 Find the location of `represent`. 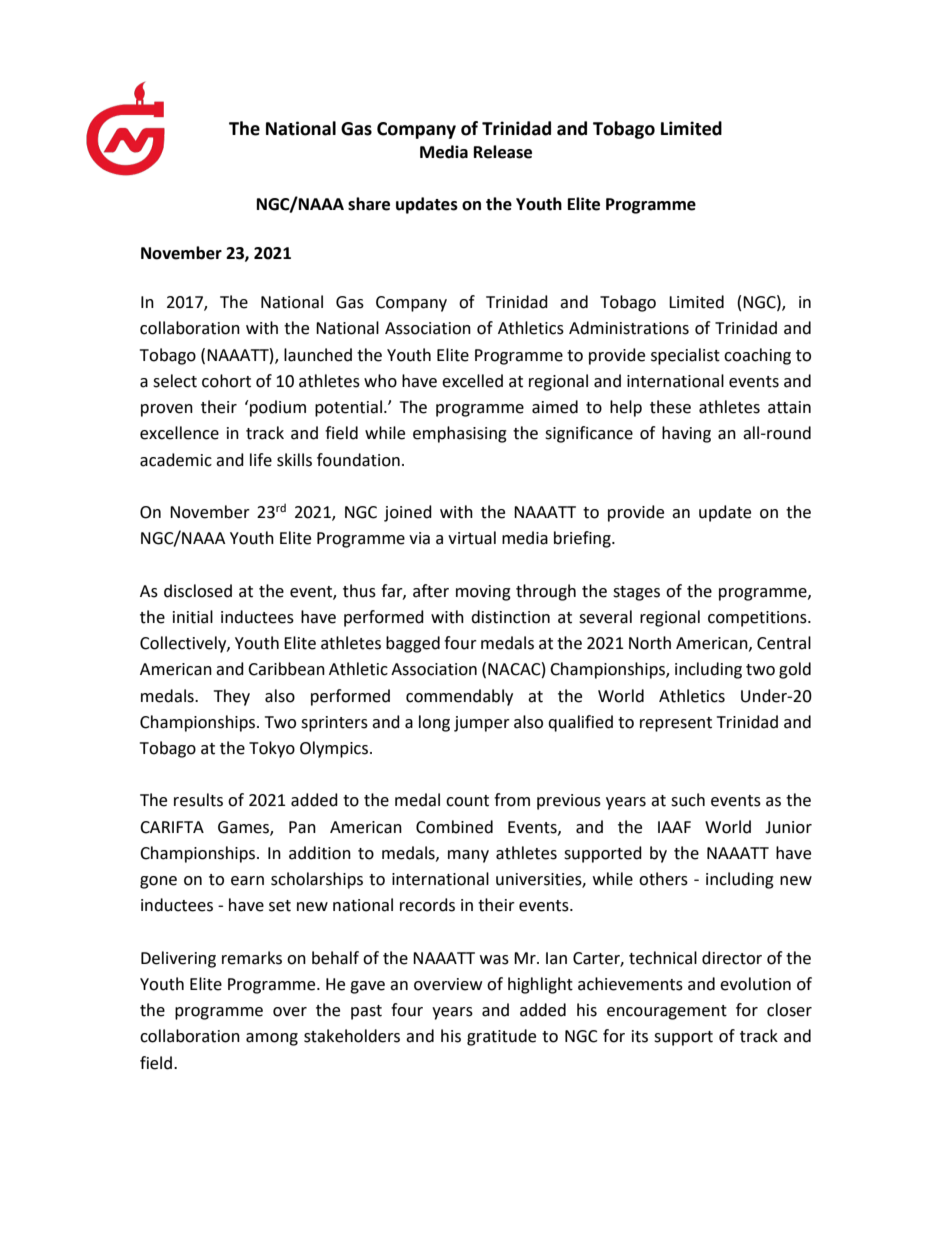

represent is located at coordinates (676, 724).
